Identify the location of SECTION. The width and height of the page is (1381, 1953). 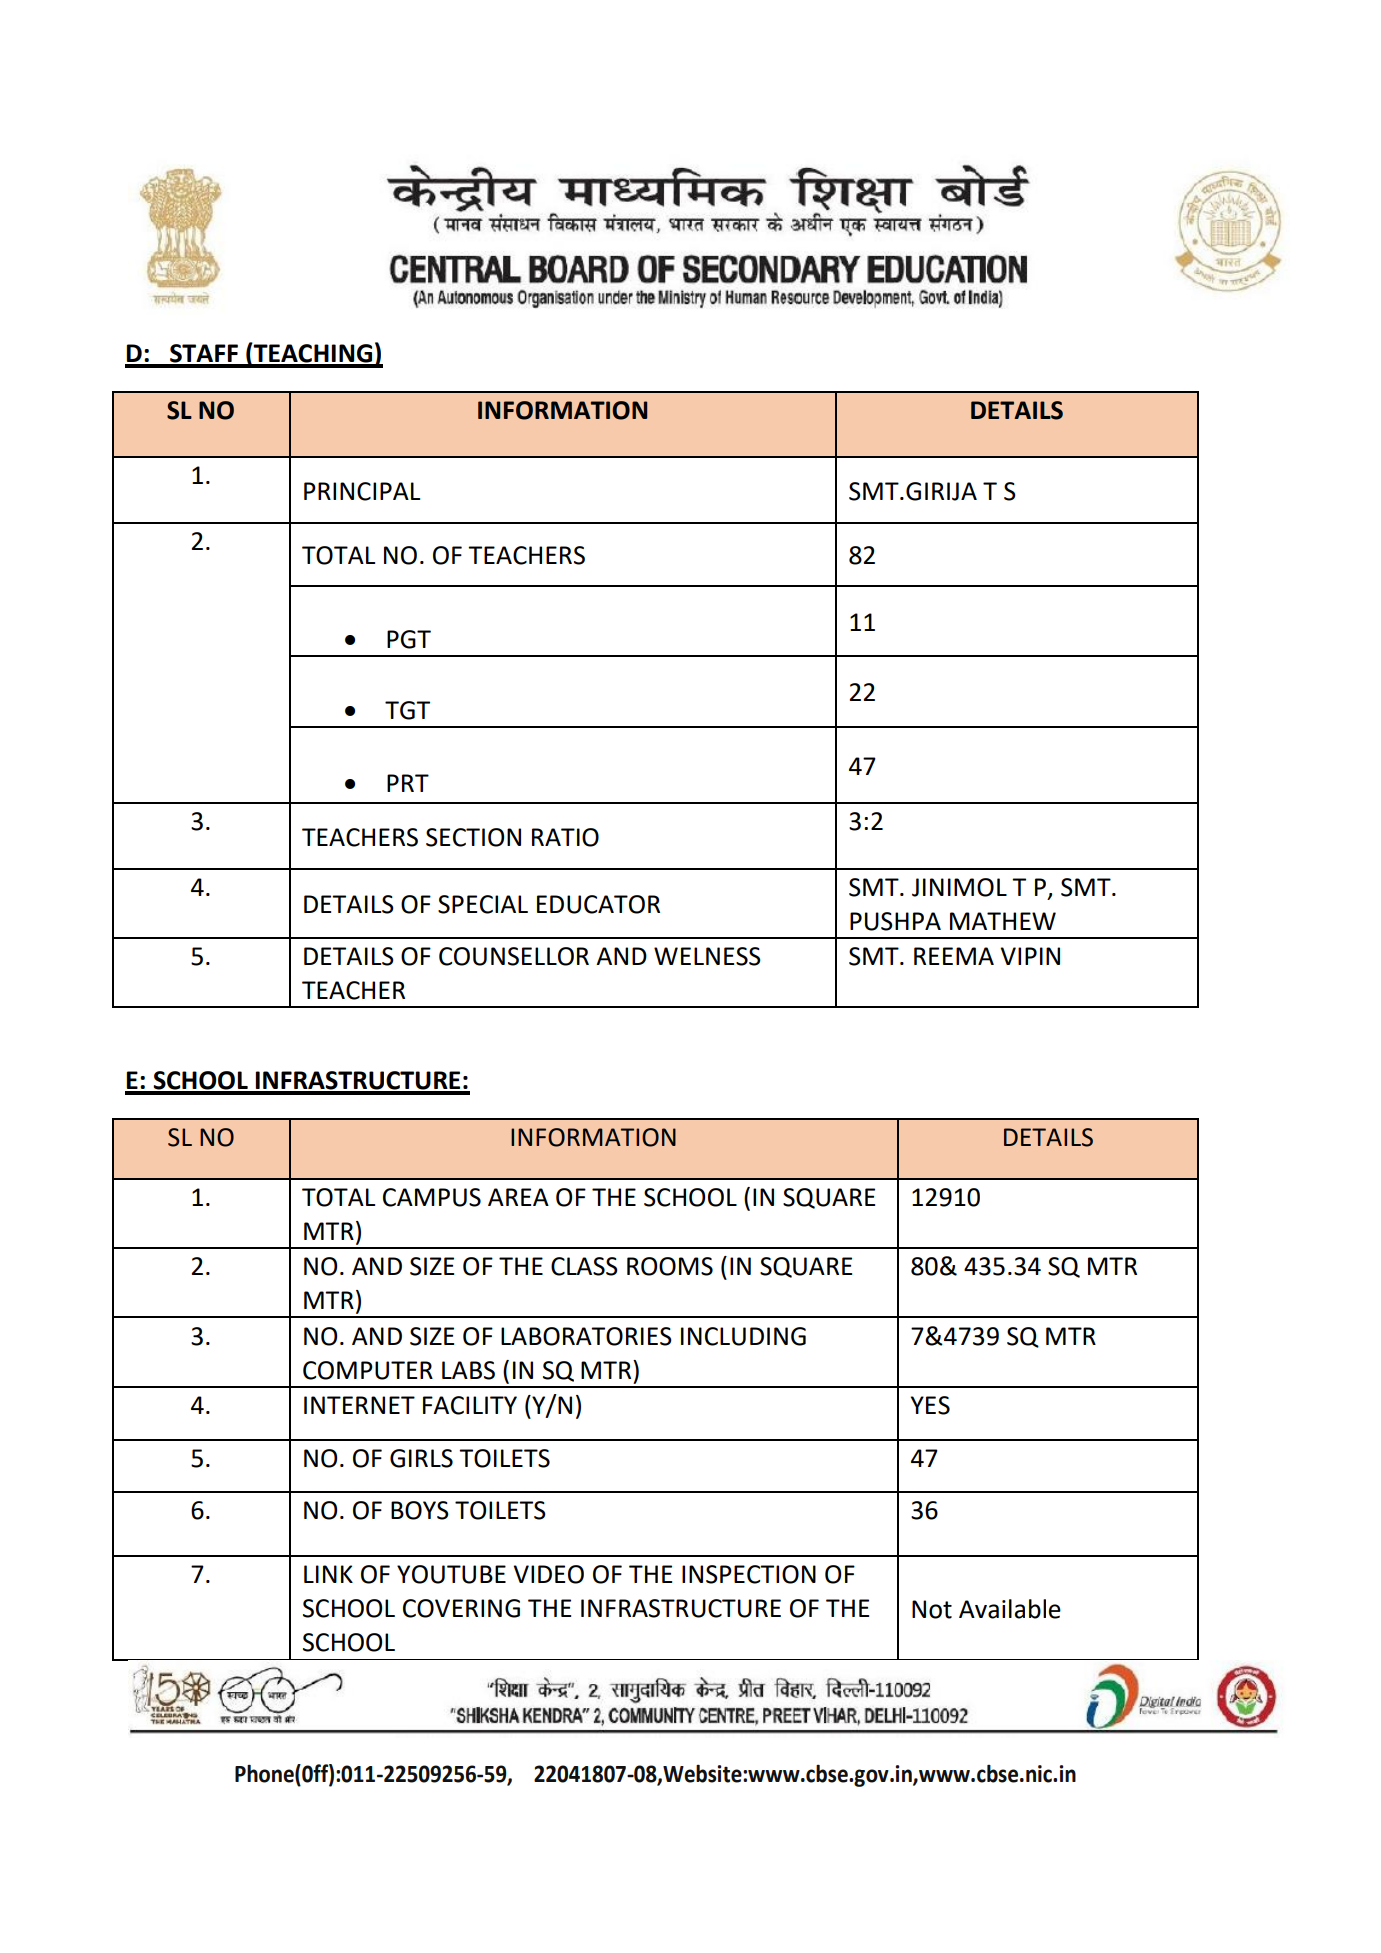
(473, 837).
